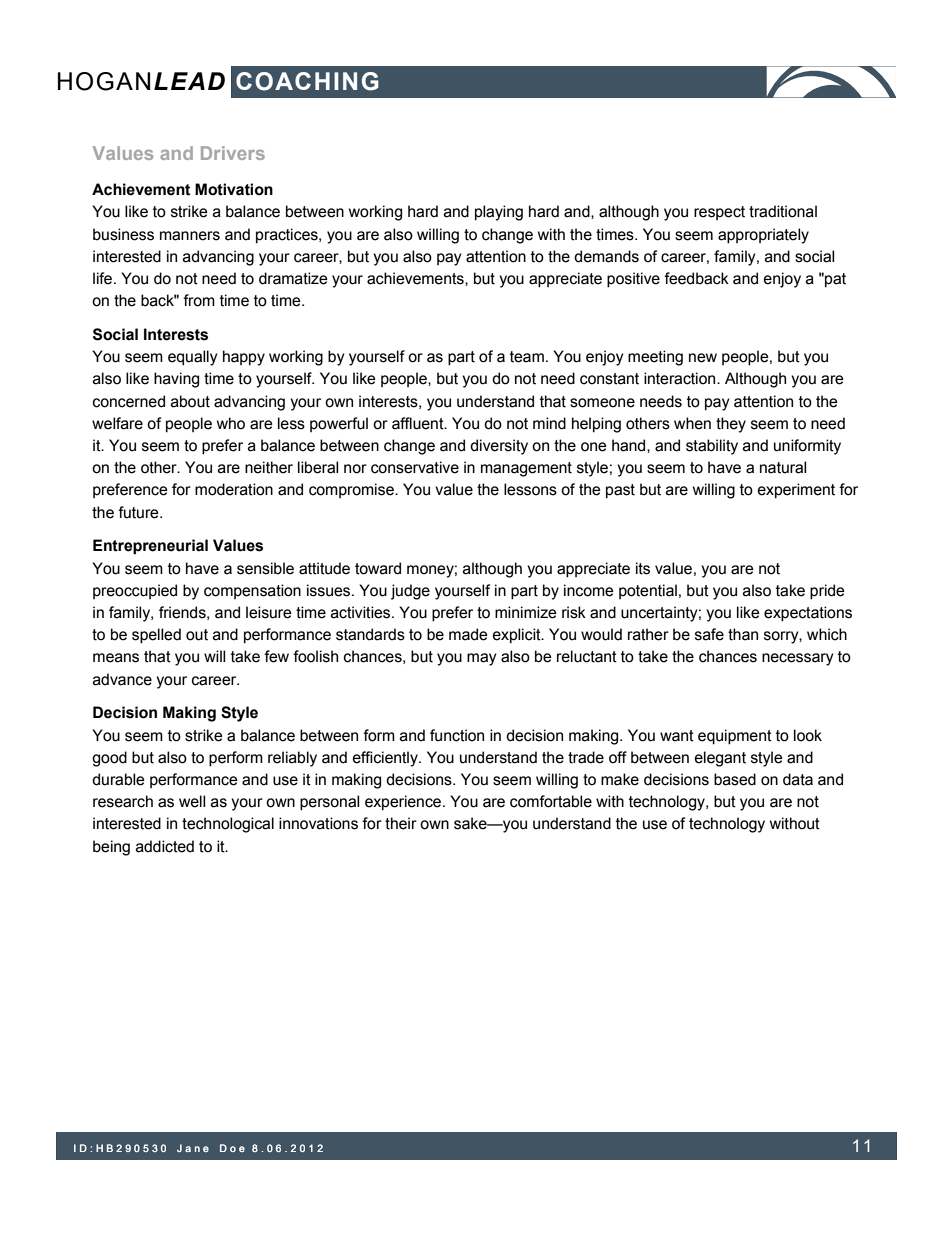 This screenshot has width=952, height=1233. Describe the element at coordinates (228, 825) in the screenshot. I see `technological` at that location.
